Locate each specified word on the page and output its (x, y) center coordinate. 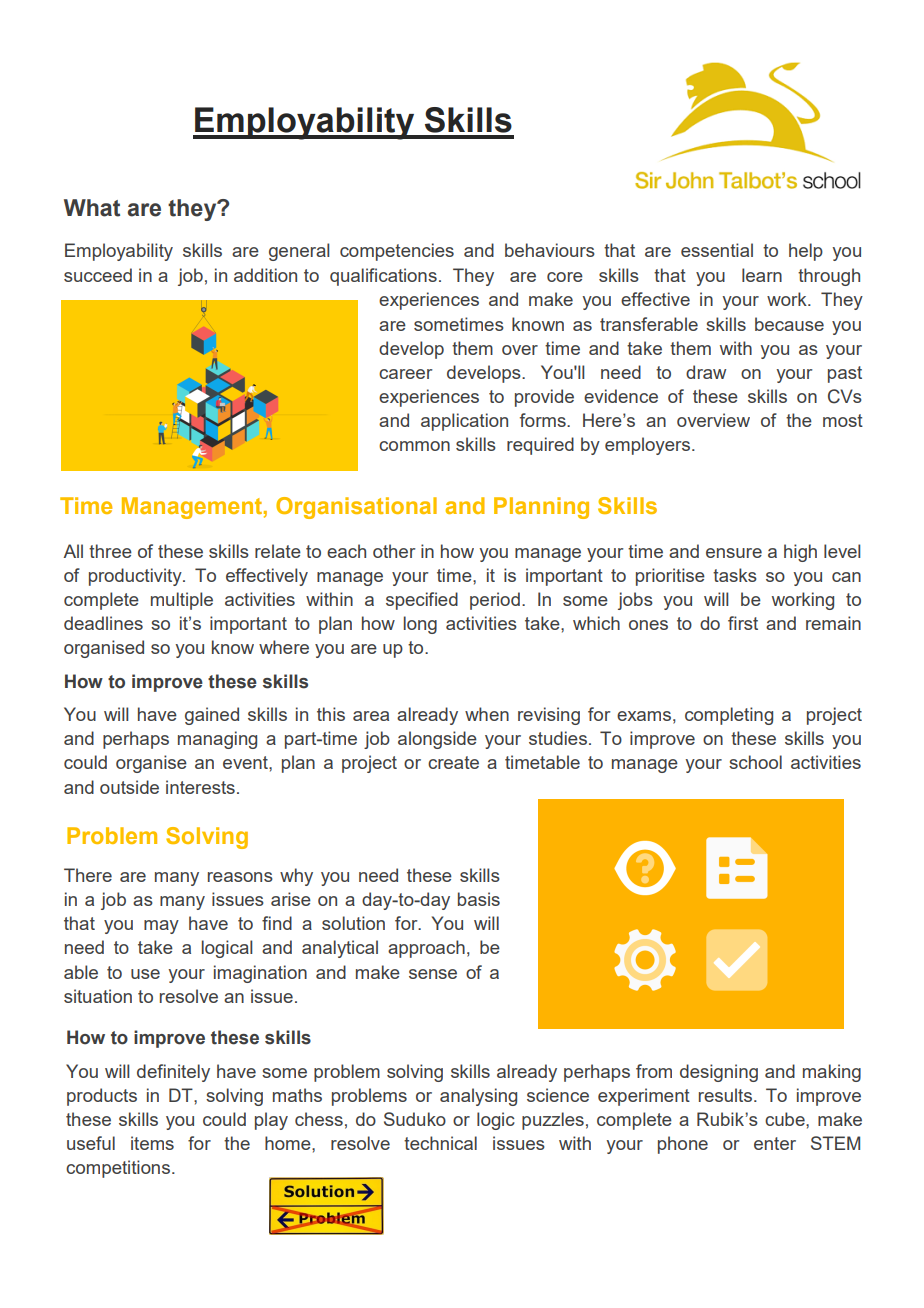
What (92, 208)
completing (729, 716)
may (161, 927)
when (487, 714)
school (755, 762)
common (414, 446)
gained (212, 716)
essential (717, 250)
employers (647, 446)
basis (479, 899)
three (110, 551)
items (152, 1143)
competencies (397, 252)
